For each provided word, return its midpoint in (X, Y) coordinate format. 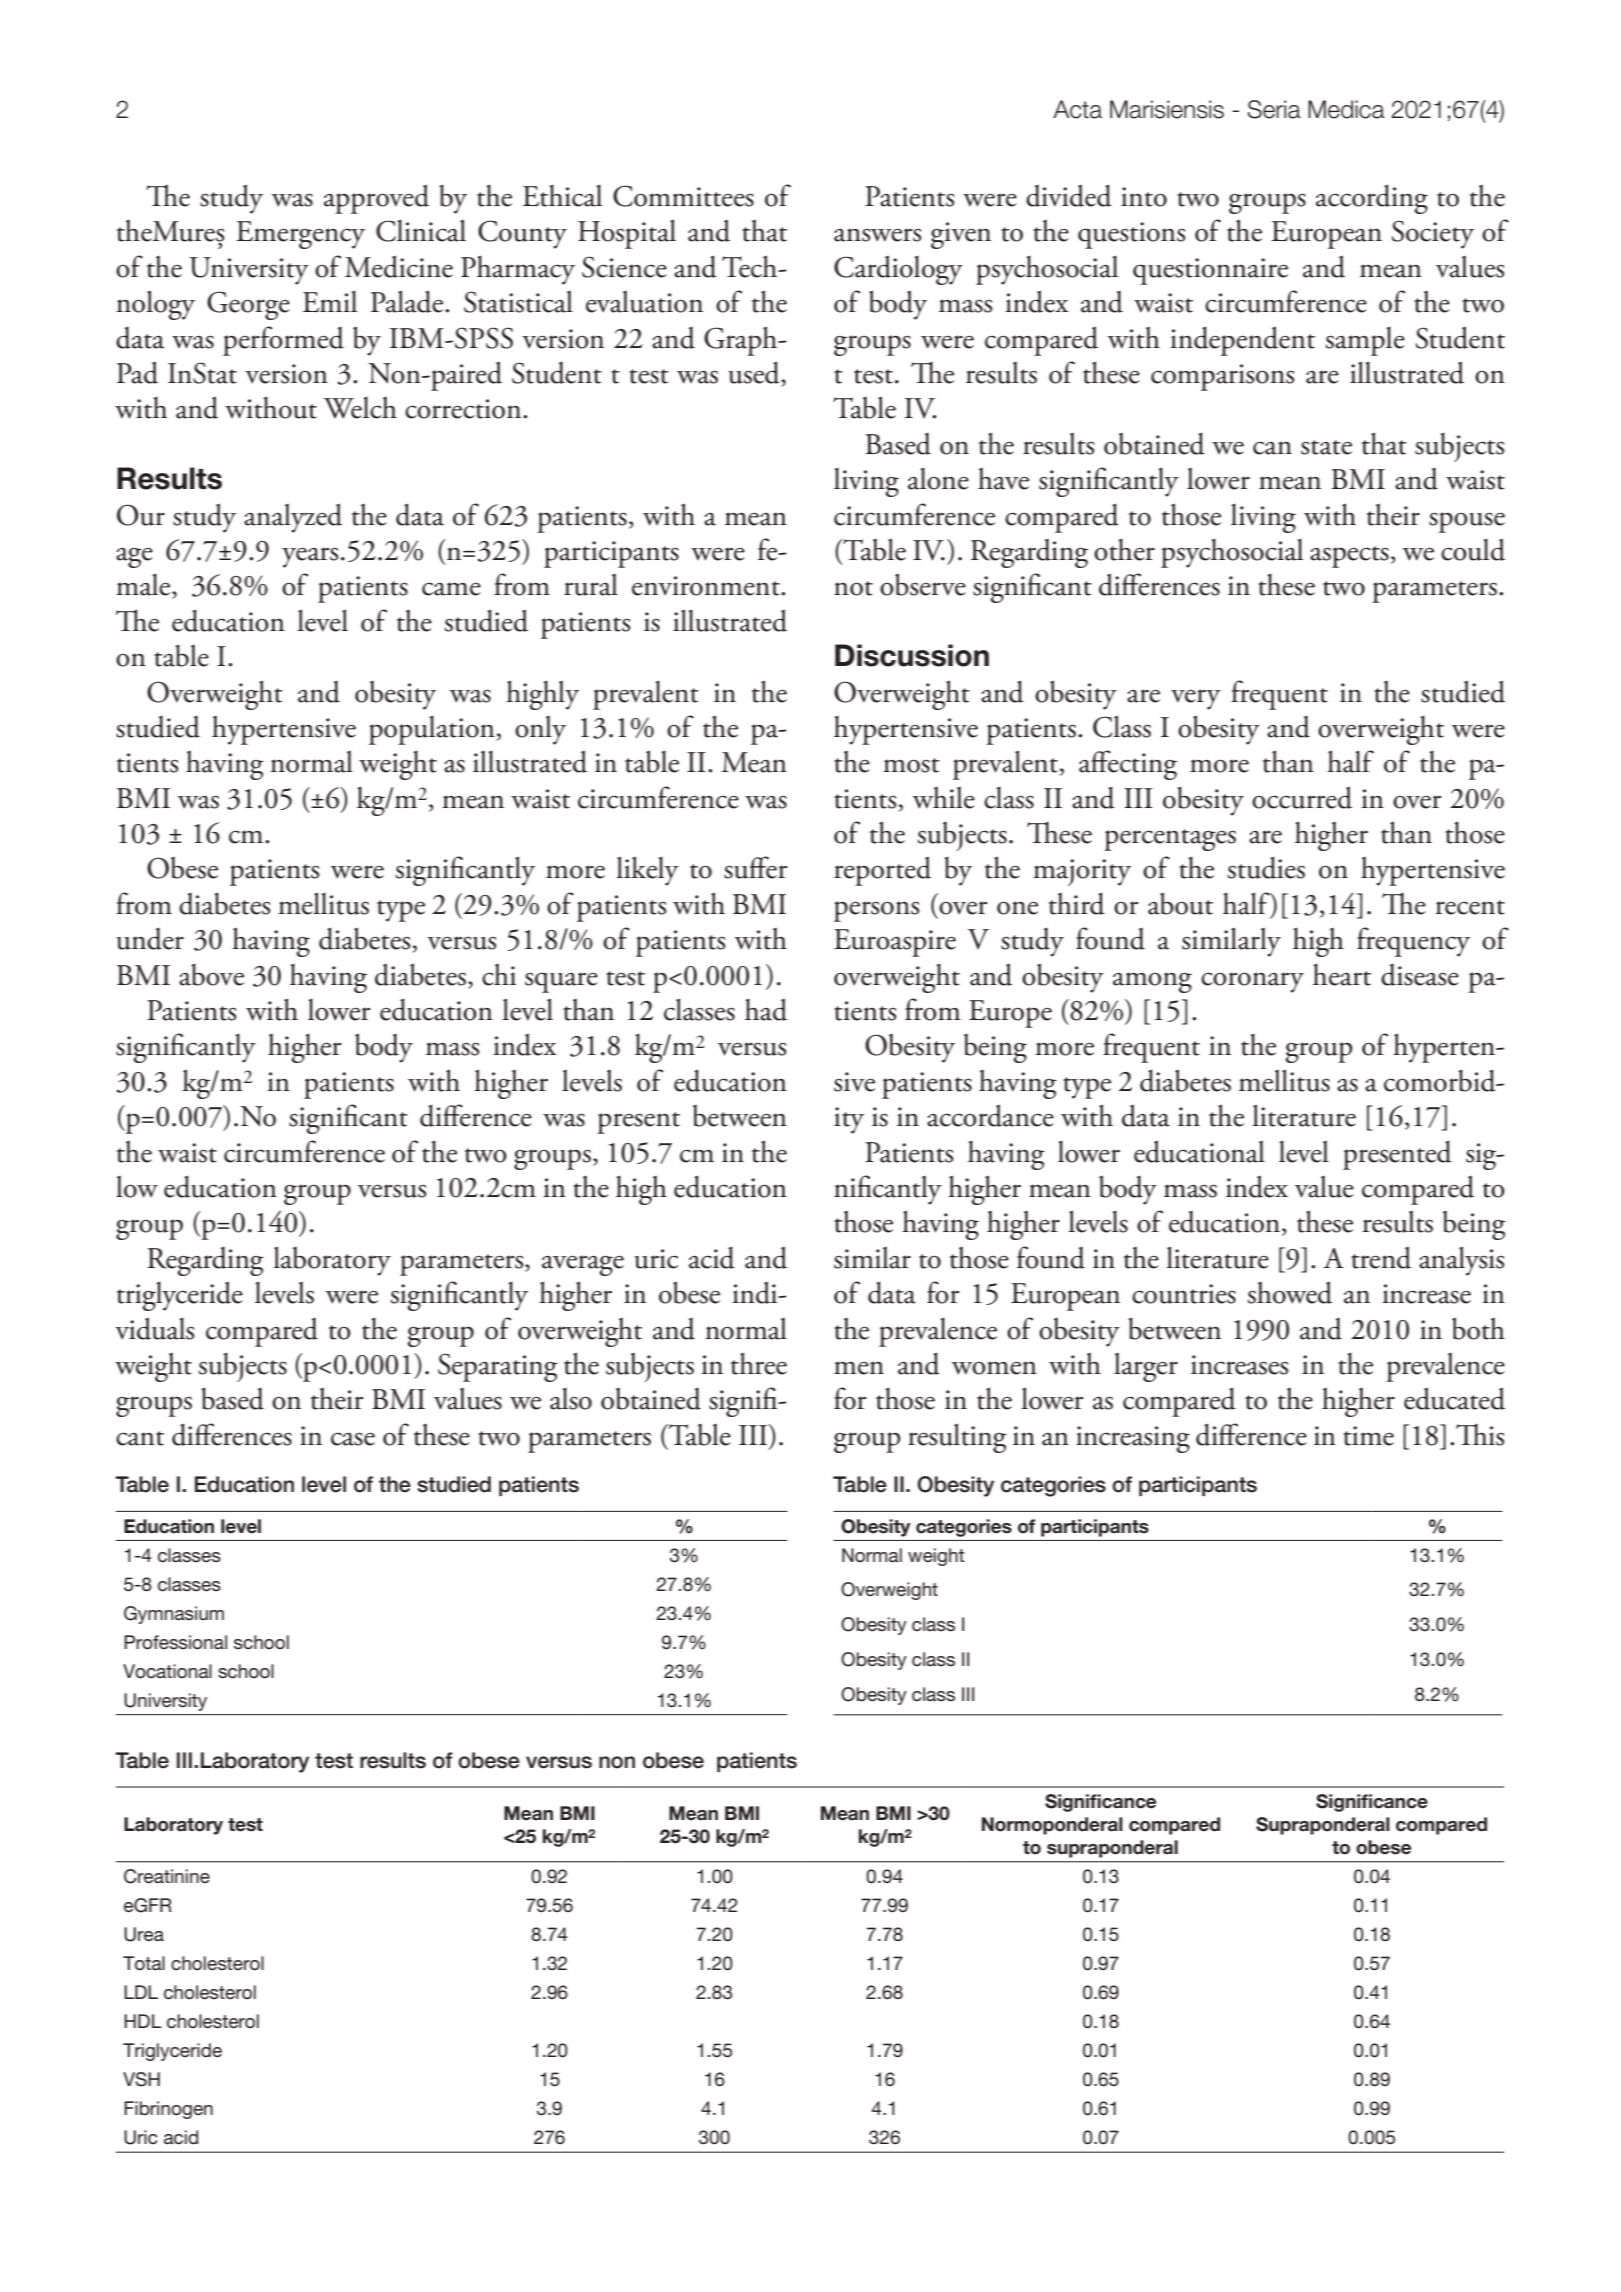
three (759, 1363)
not (853, 588)
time (1368, 1436)
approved (376, 199)
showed (1290, 1292)
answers (877, 235)
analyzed (293, 518)
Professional (175, 1642)
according (1372, 199)
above (211, 974)
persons (876, 911)
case (353, 1439)
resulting (957, 1438)
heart (1342, 974)
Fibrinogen (168, 2110)
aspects (1349, 557)
